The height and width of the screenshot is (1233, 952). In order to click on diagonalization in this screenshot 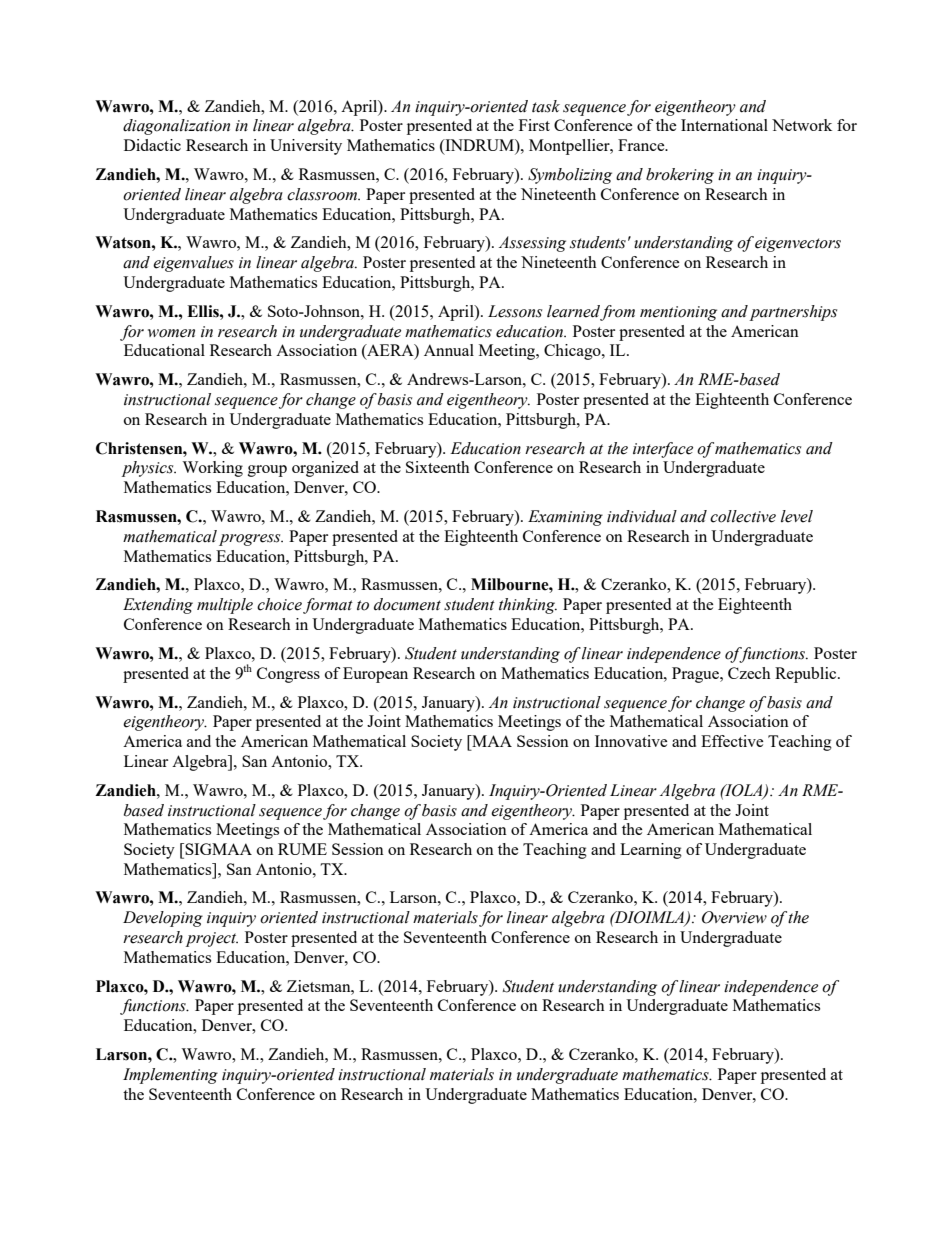, I will do `click(176, 127)`.
